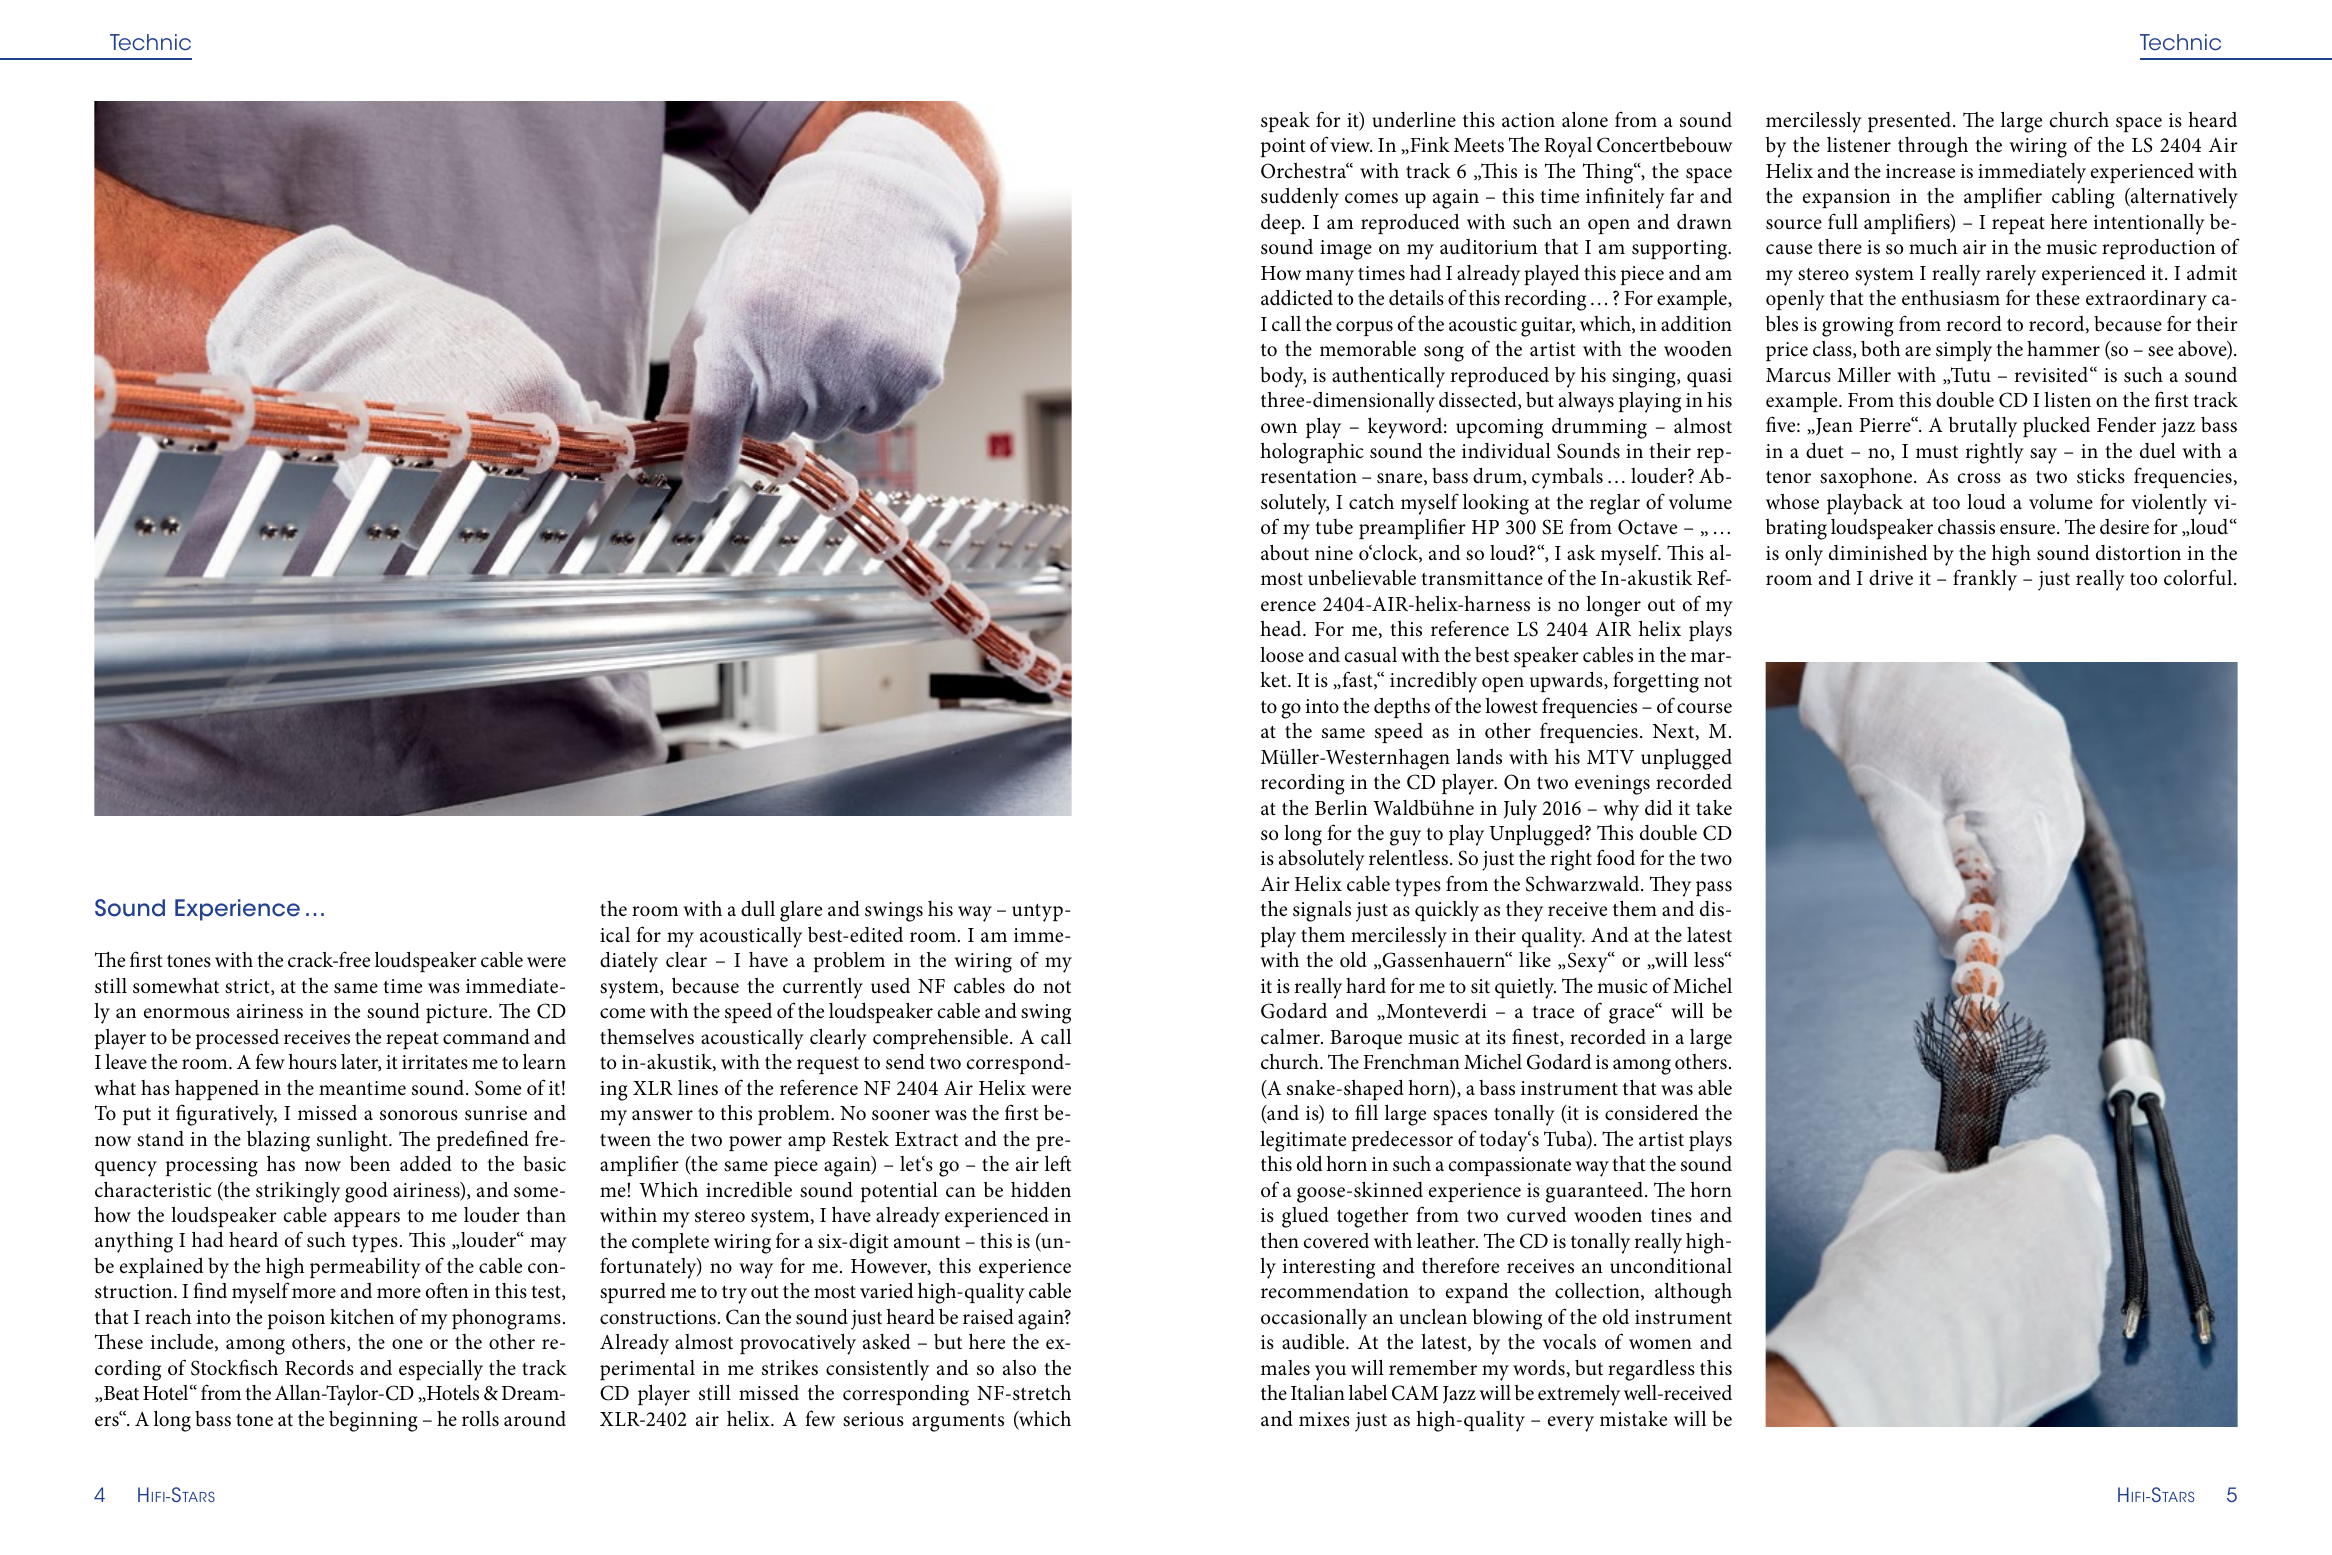 This screenshot has height=1555, width=2332. What do you see at coordinates (1985, 580) in the screenshot?
I see `frankly` at bounding box center [1985, 580].
